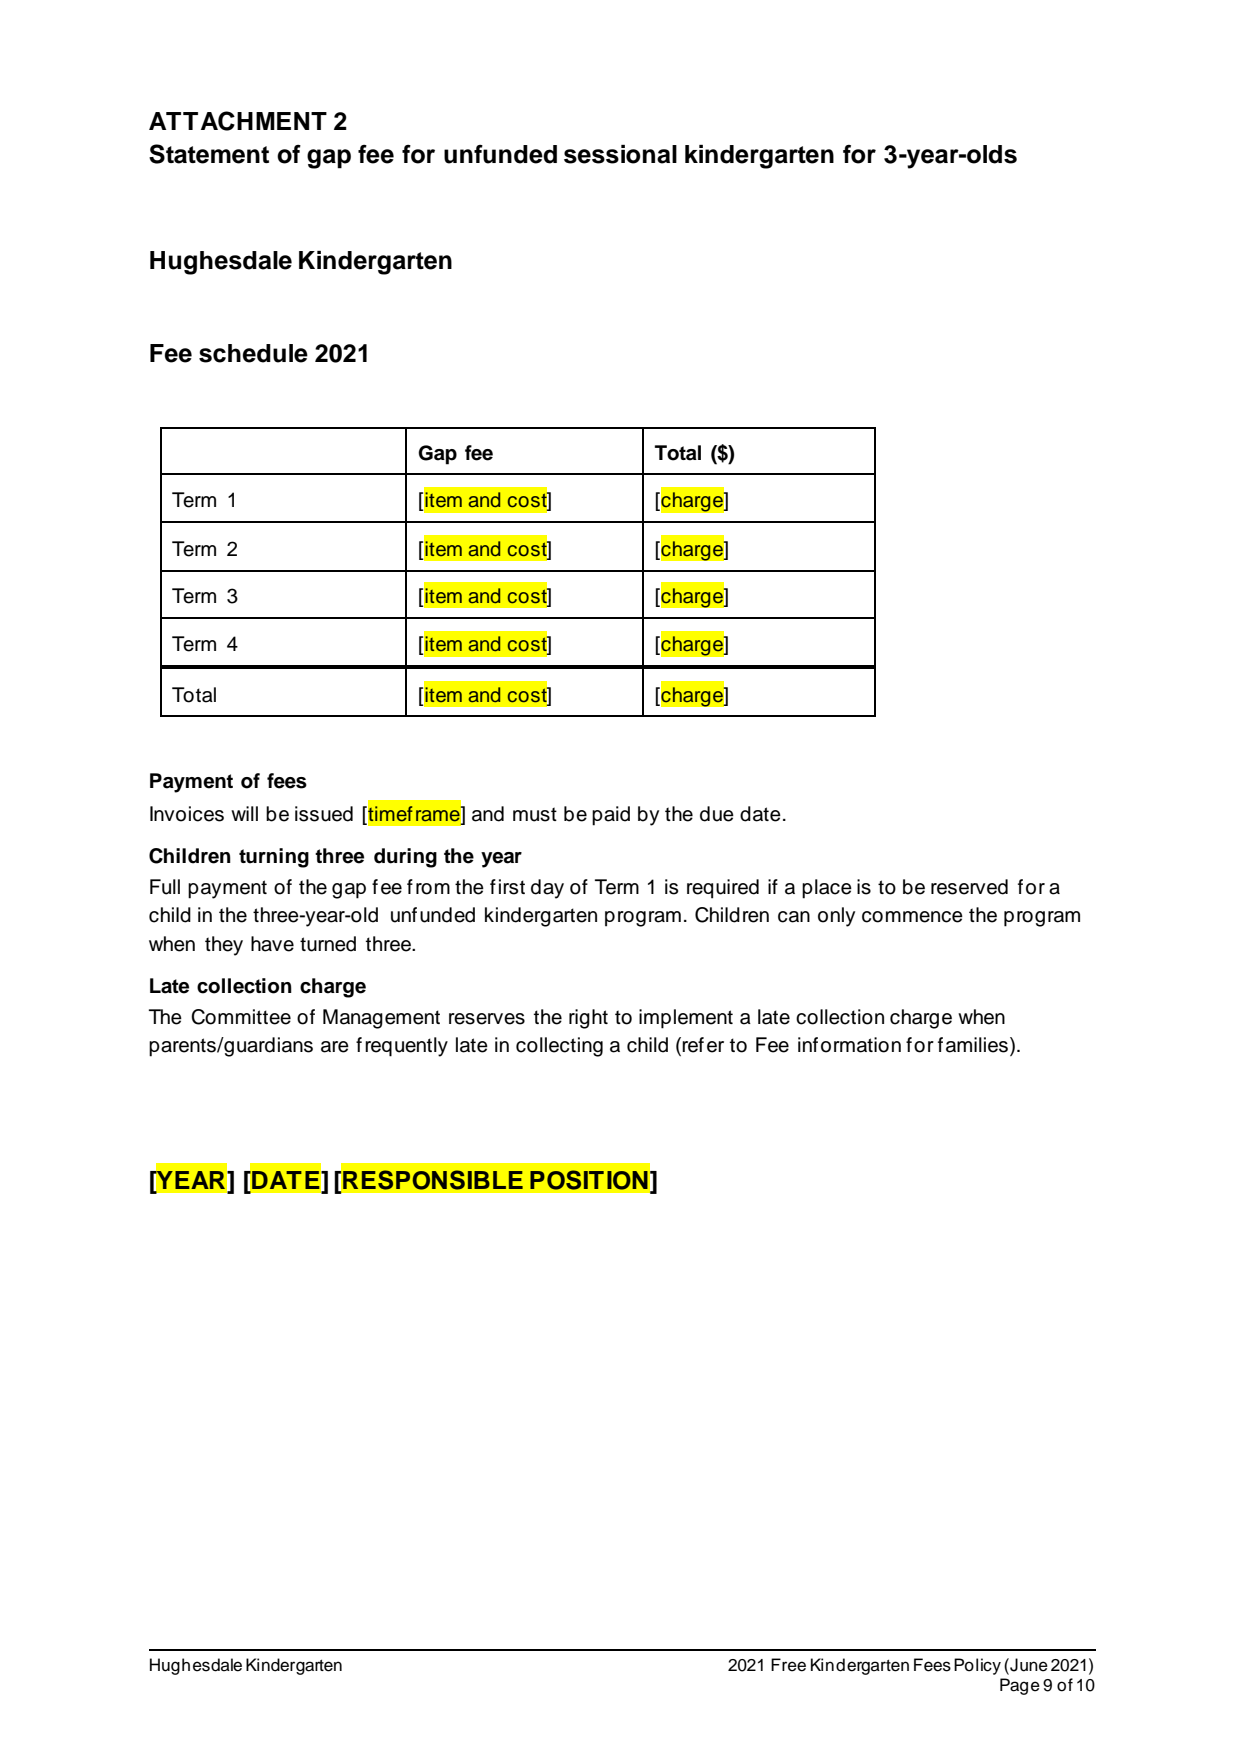 This page has width=1242, height=1757. What do you see at coordinates (253, 353) in the page?
I see `schedule` at bounding box center [253, 353].
